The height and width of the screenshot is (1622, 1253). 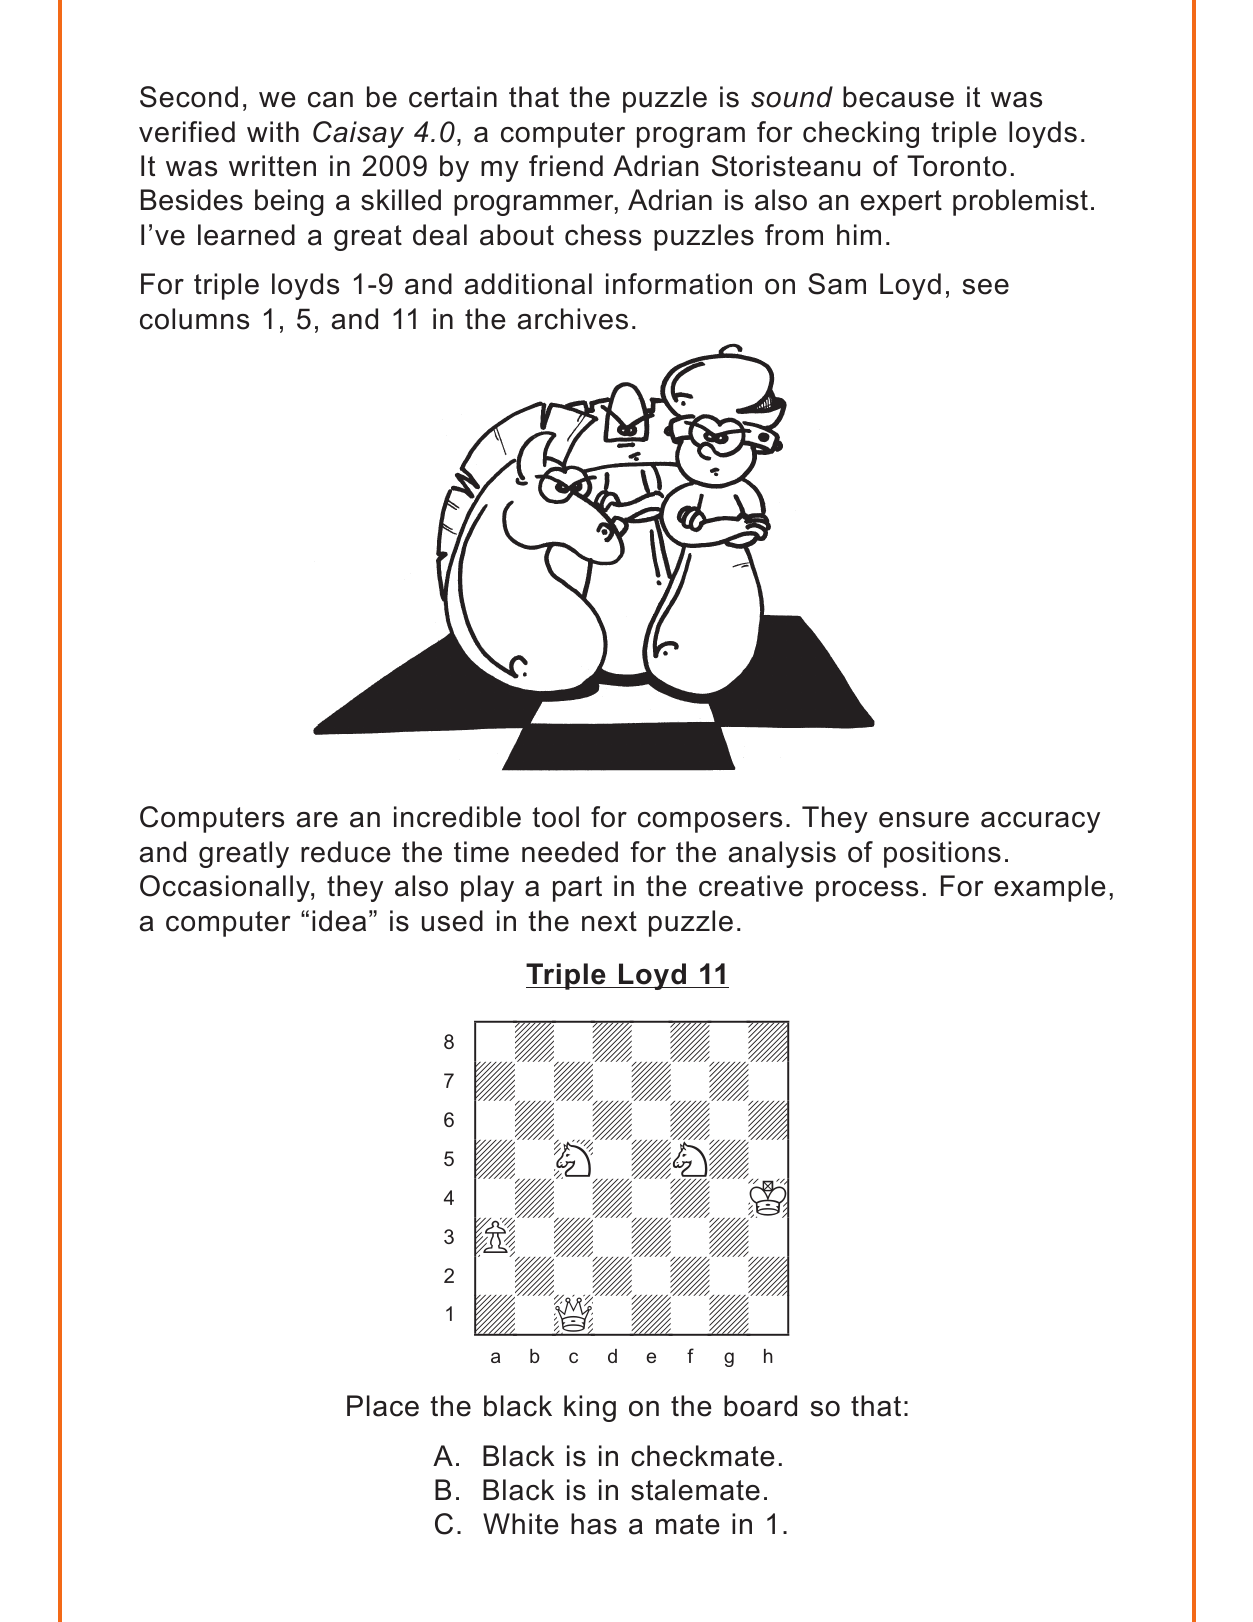 I want to click on friend, so click(x=566, y=166).
